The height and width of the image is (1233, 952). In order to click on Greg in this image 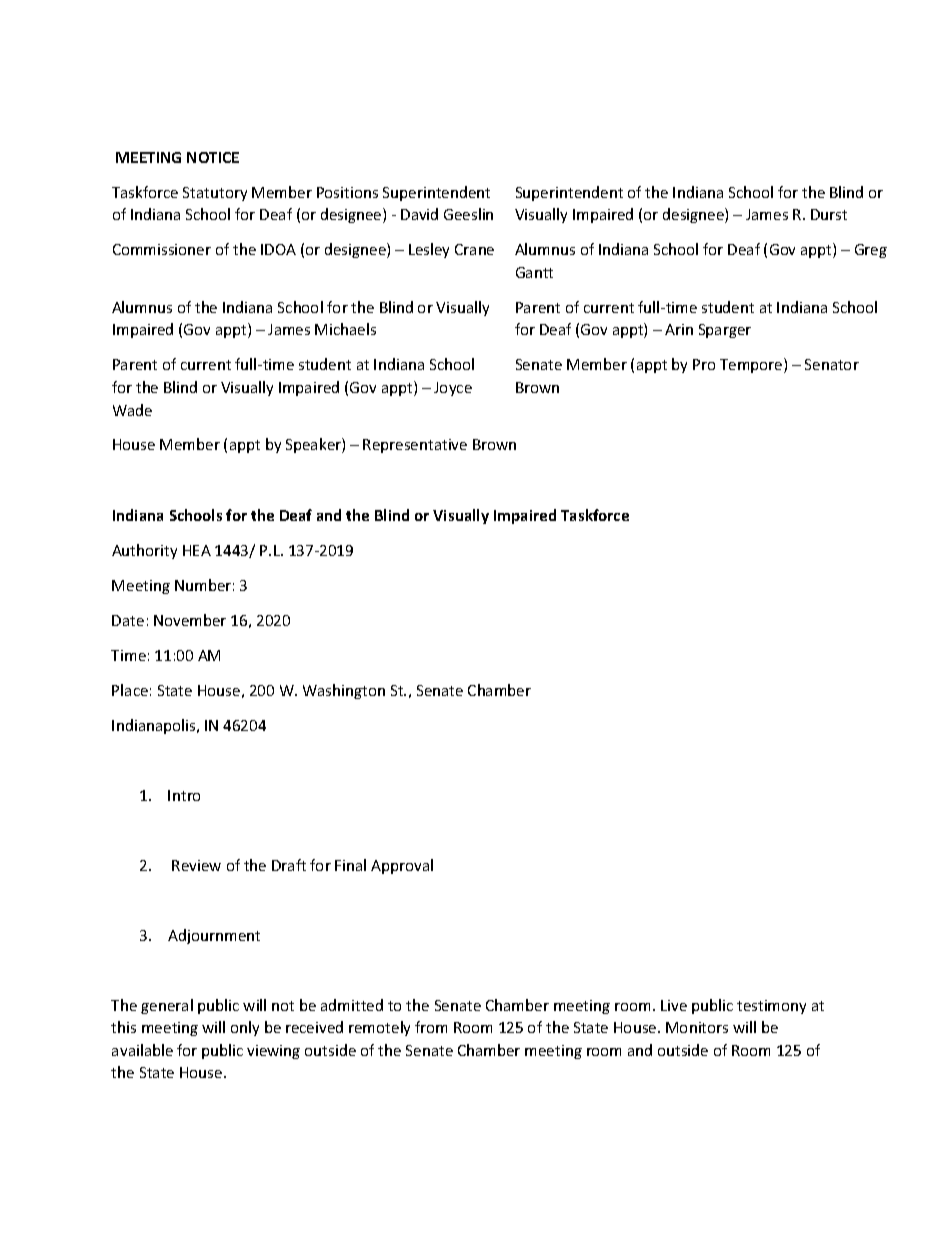, I will do `click(871, 251)`.
